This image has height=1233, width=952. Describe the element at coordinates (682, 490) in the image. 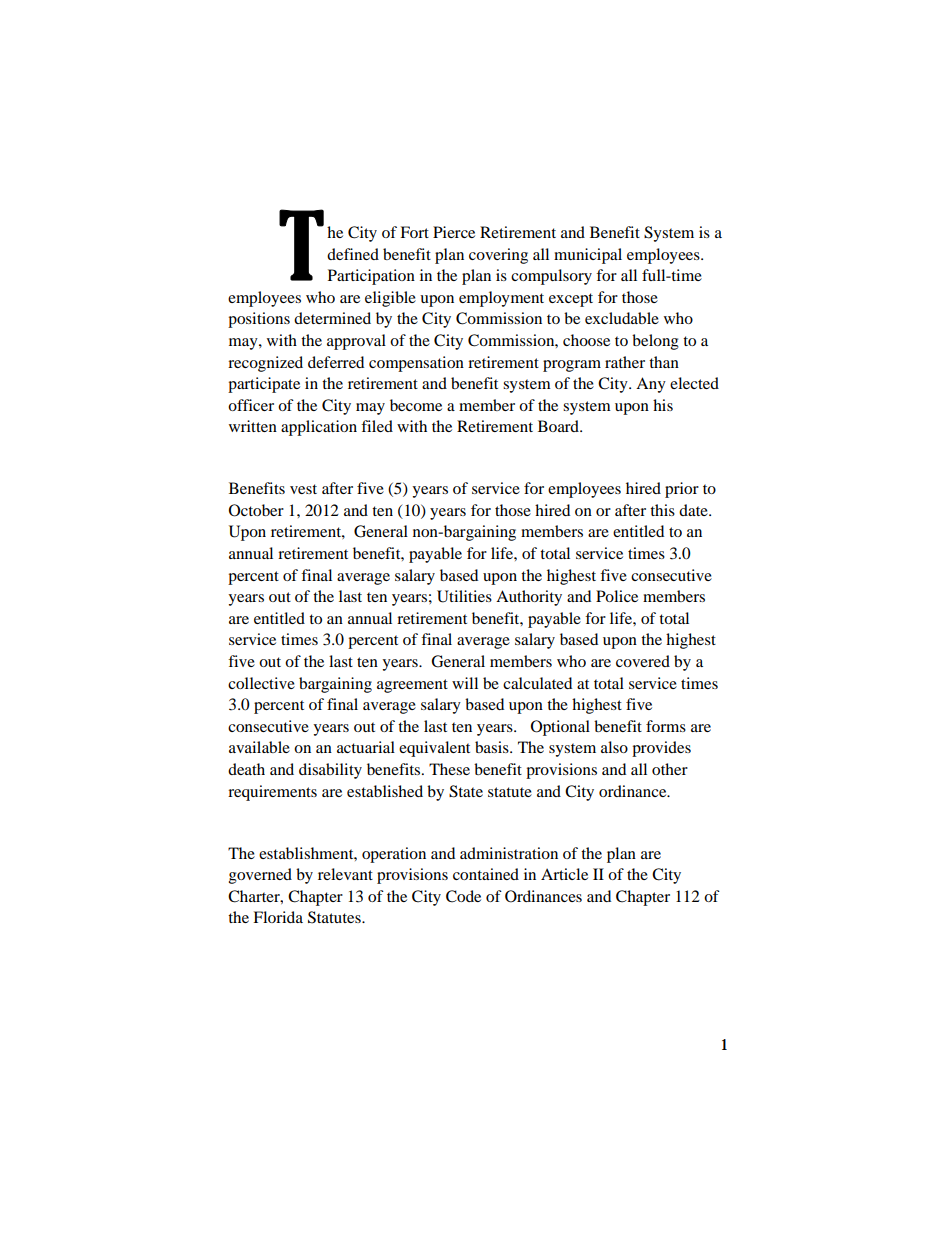

I see `prior` at that location.
